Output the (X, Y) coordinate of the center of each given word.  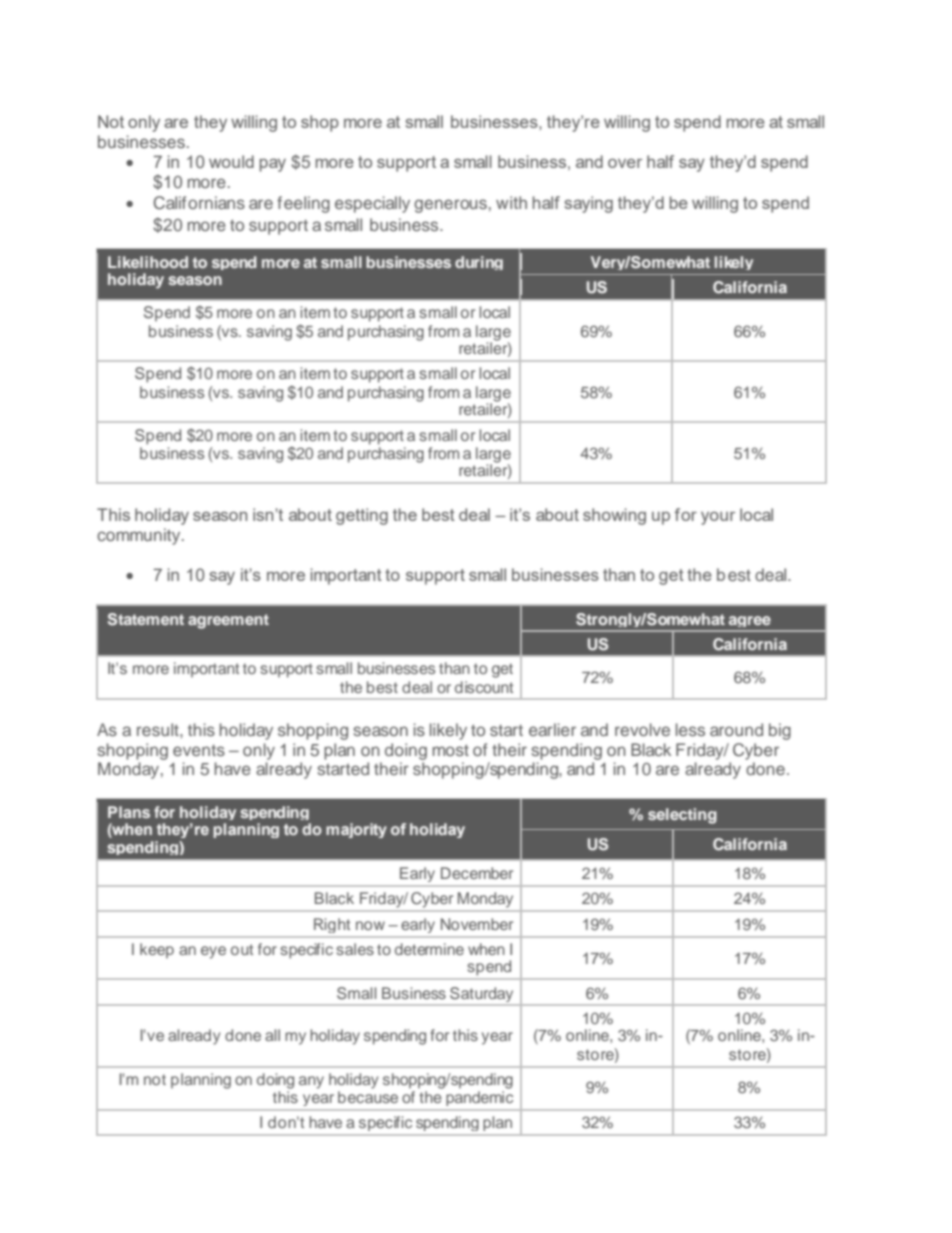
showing (614, 516)
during (479, 263)
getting (362, 516)
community (140, 536)
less (690, 729)
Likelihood (148, 262)
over (625, 163)
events (199, 750)
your (718, 518)
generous (450, 206)
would (231, 161)
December (477, 873)
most (451, 750)
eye (213, 952)
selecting (682, 816)
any (311, 1082)
